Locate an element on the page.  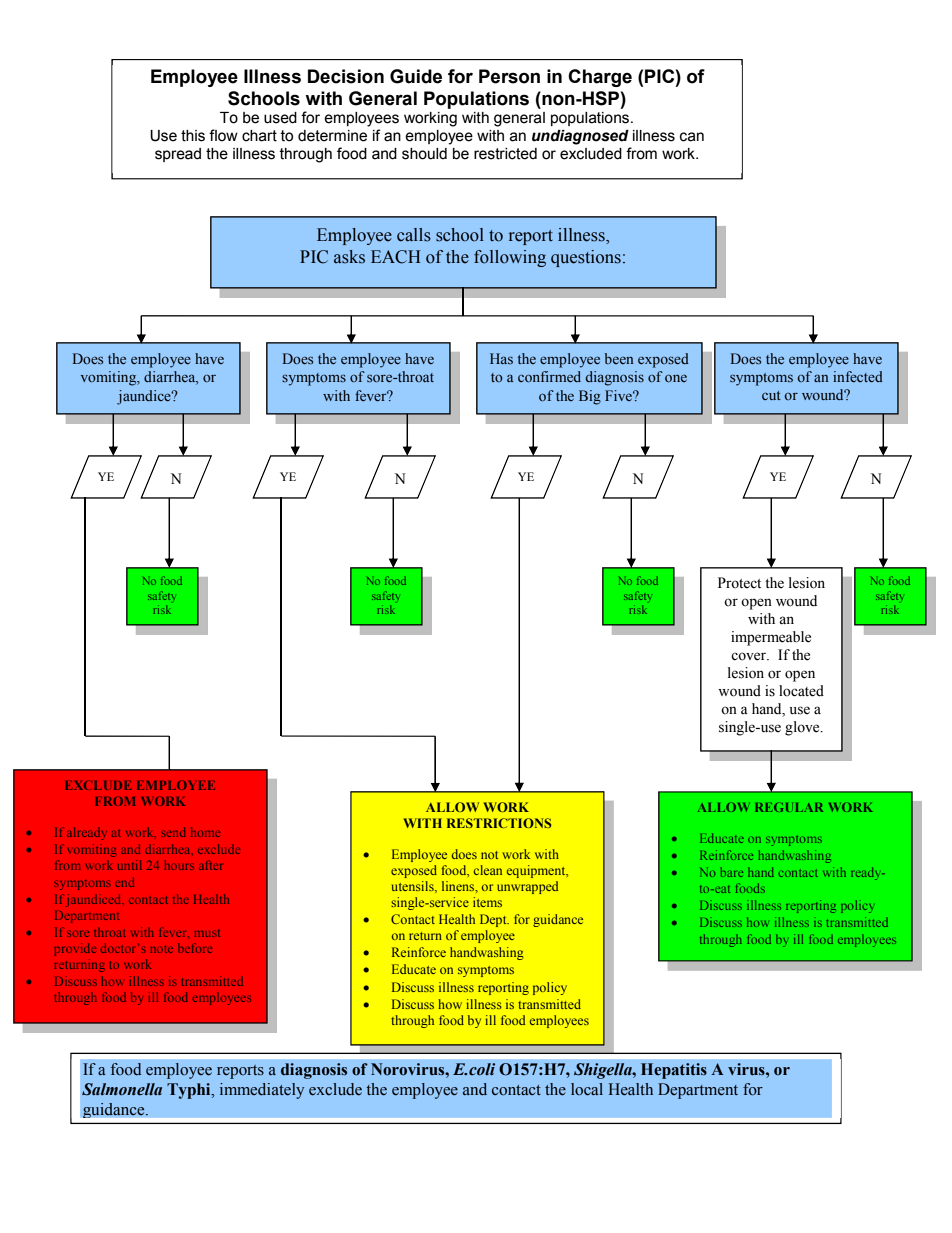
Salmonella is located at coordinates (122, 1089).
